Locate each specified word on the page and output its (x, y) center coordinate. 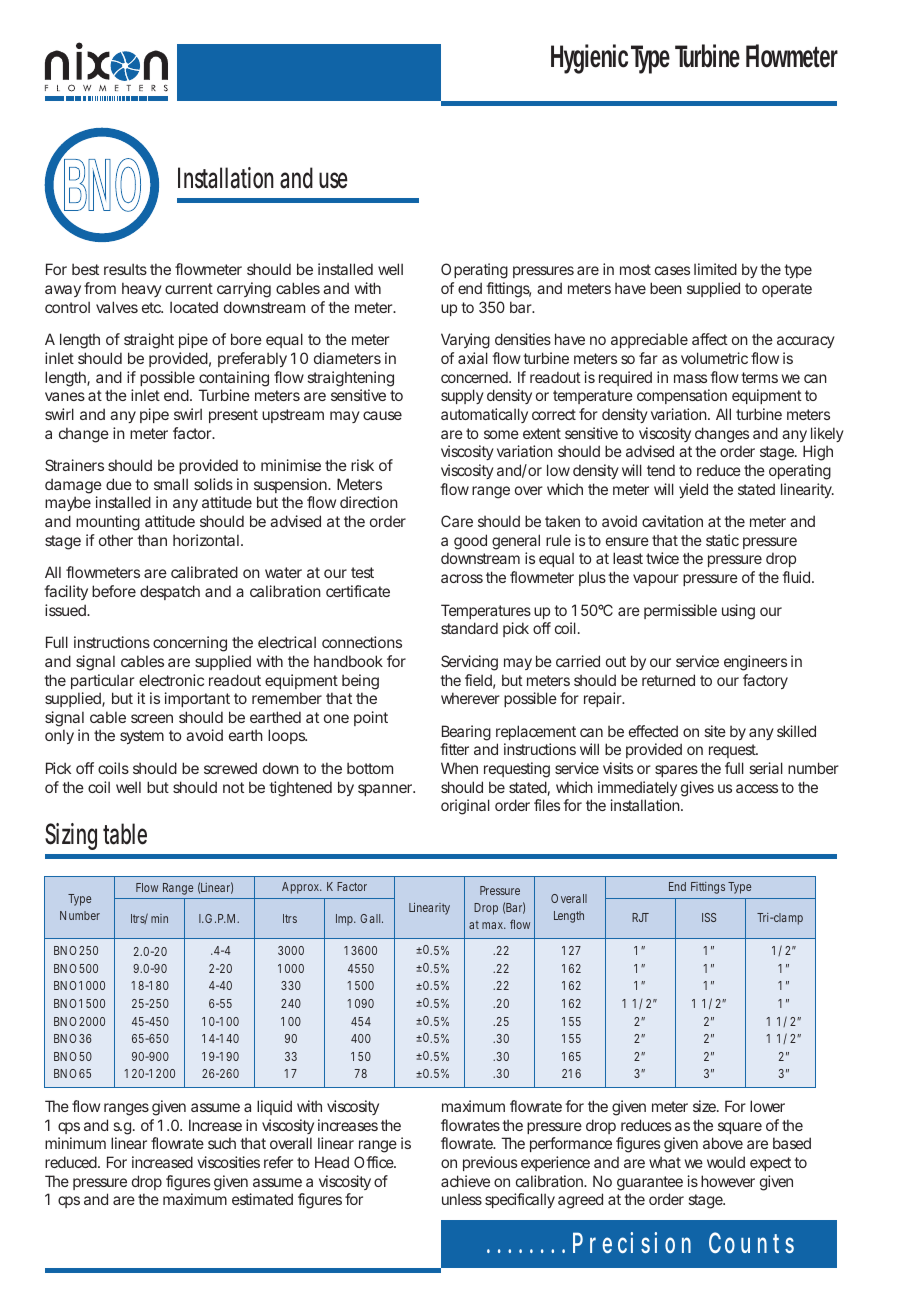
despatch (170, 592)
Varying (465, 341)
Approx (302, 888)
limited (715, 269)
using (738, 612)
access (757, 788)
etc (152, 307)
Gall (371, 918)
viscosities (228, 1162)
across (462, 578)
